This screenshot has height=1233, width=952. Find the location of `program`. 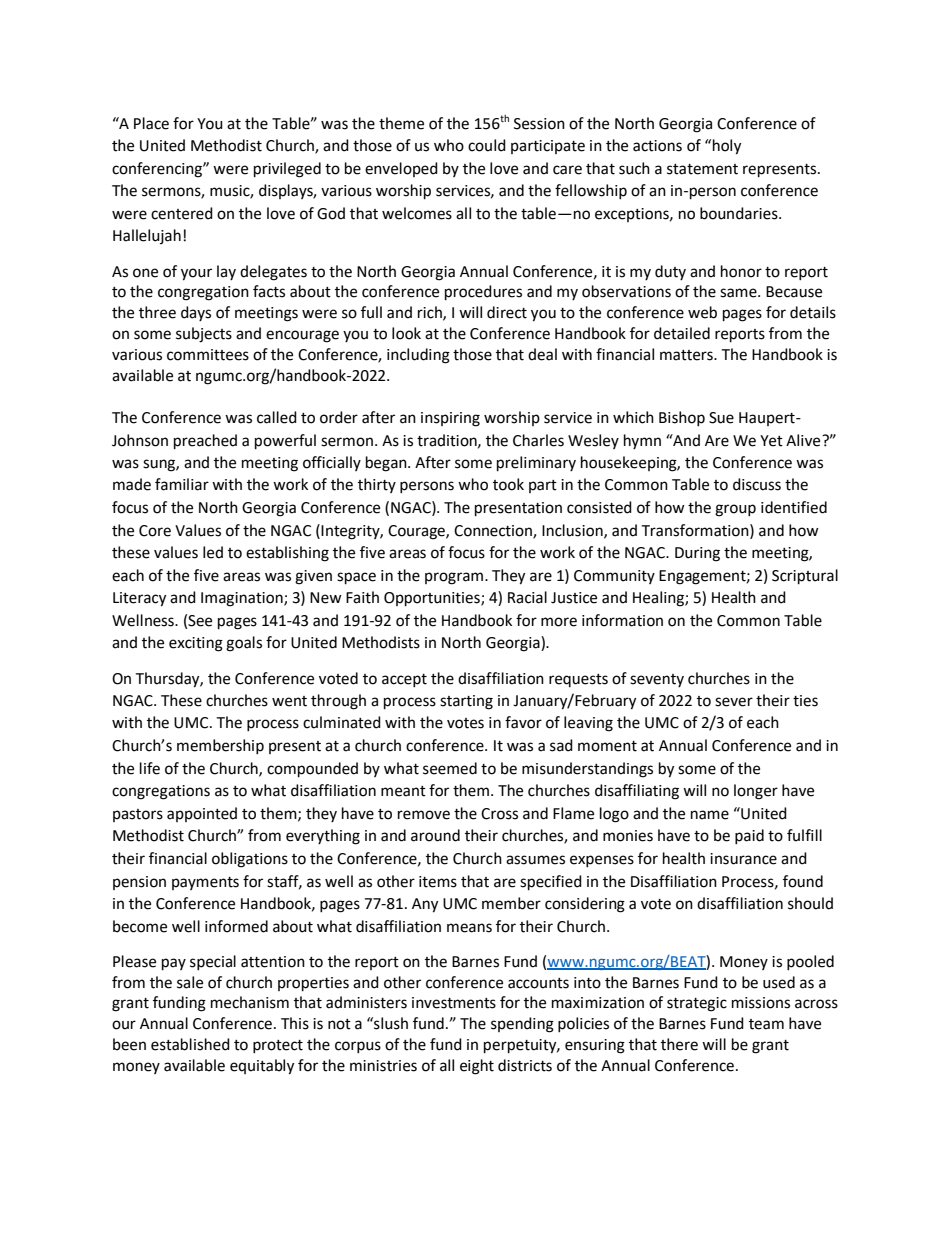

program is located at coordinates (455, 578).
